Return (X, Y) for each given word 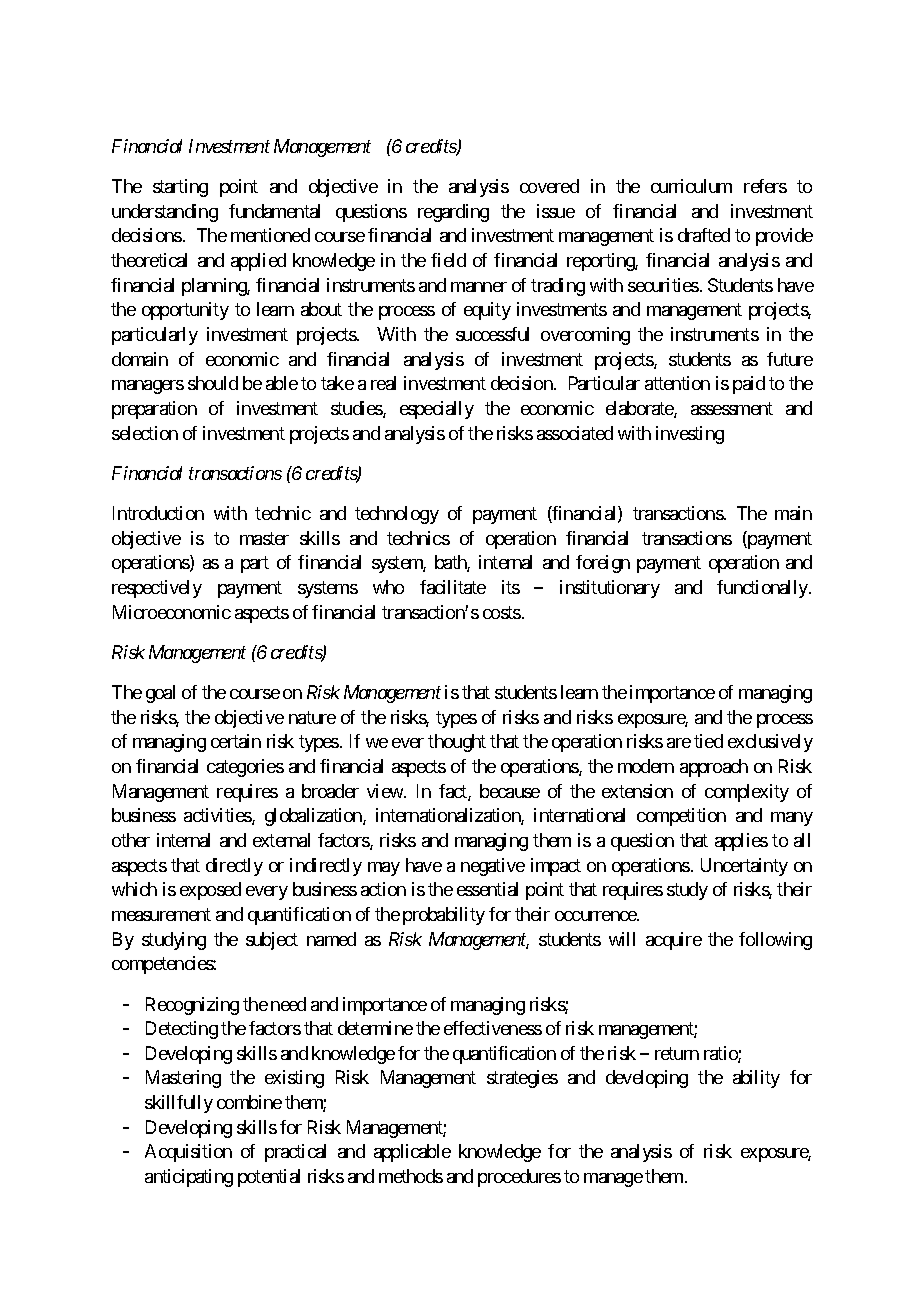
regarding (453, 213)
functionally (763, 589)
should (213, 383)
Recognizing (192, 1006)
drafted (704, 235)
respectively (157, 589)
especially (437, 410)
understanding (165, 213)
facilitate (453, 587)
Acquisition (188, 1153)
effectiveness (493, 1028)
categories (245, 768)
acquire (674, 941)
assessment (732, 408)
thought (457, 743)
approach (714, 768)
